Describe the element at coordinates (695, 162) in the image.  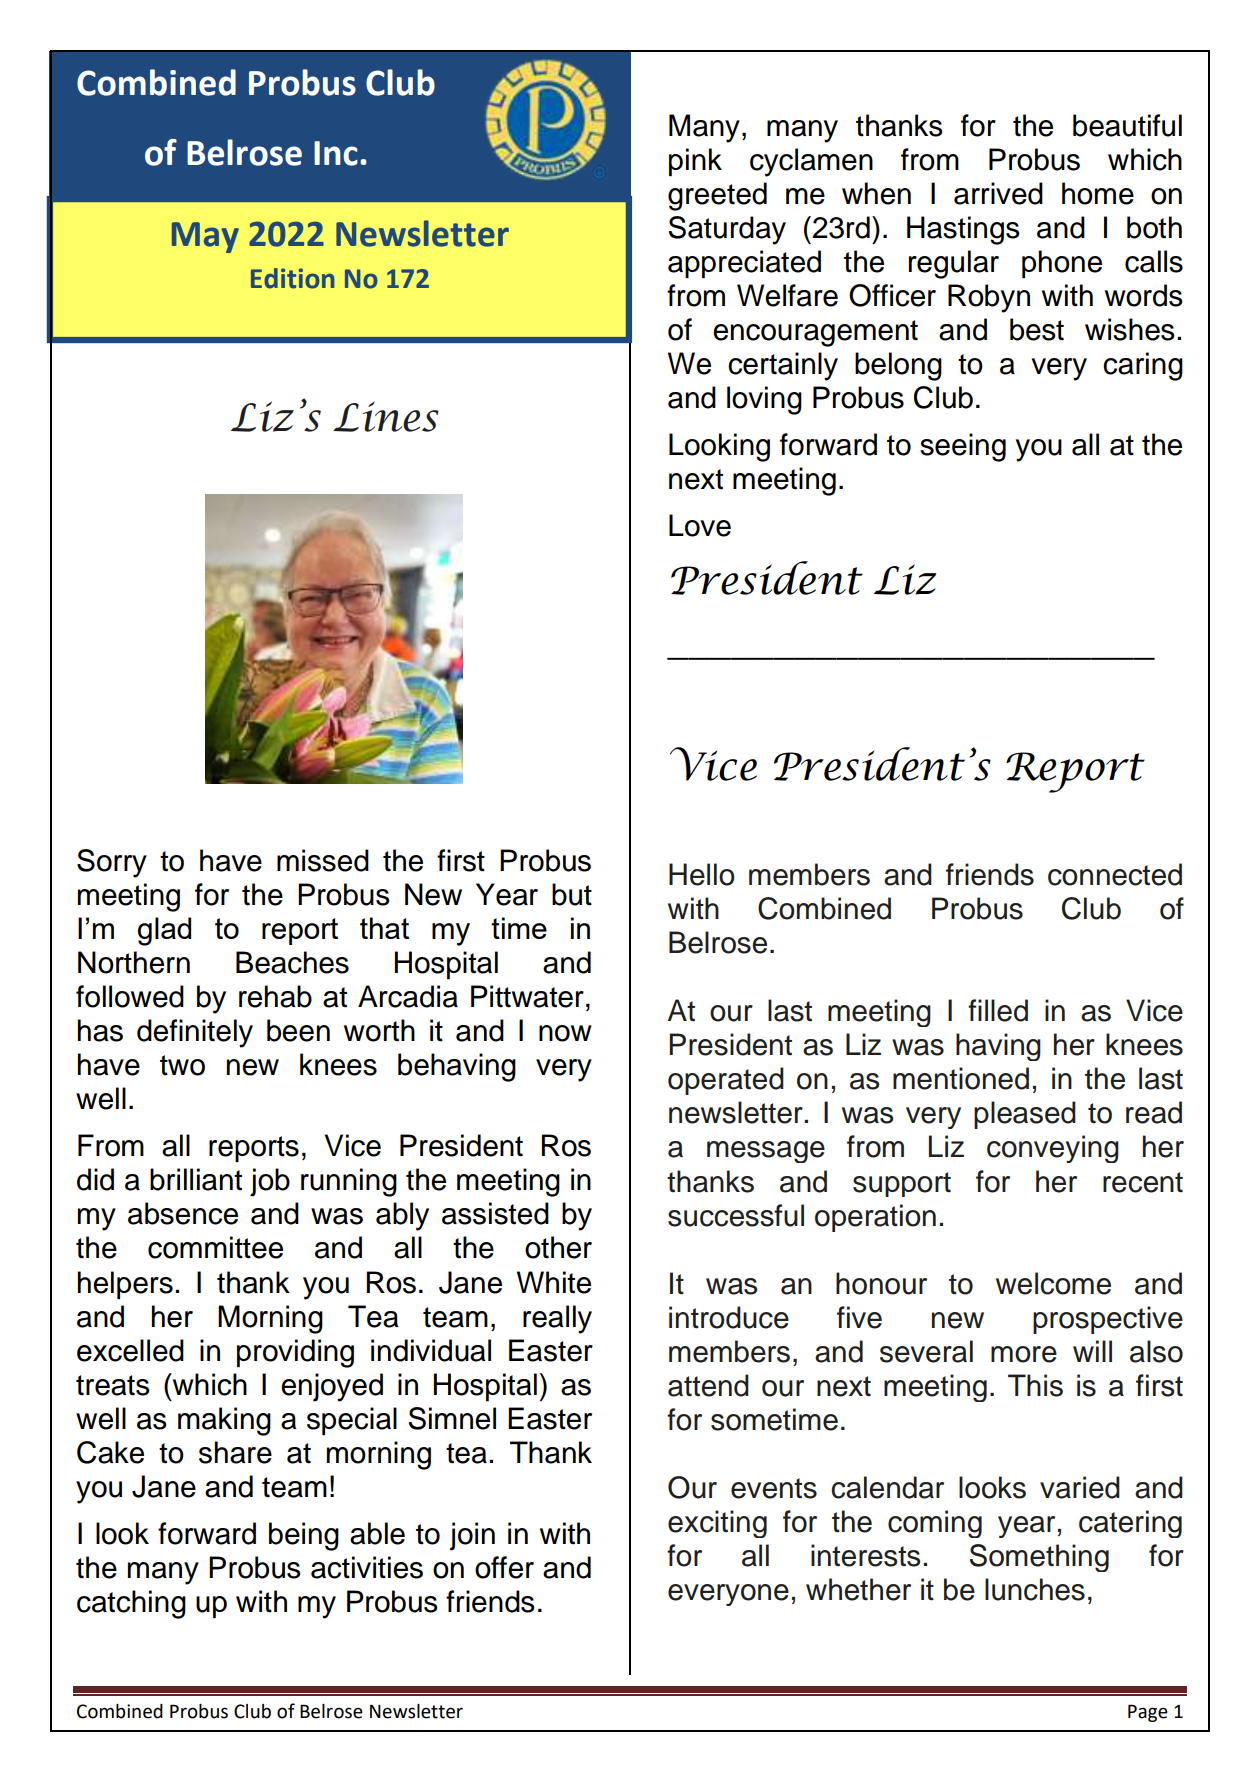
I see `pink` at that location.
